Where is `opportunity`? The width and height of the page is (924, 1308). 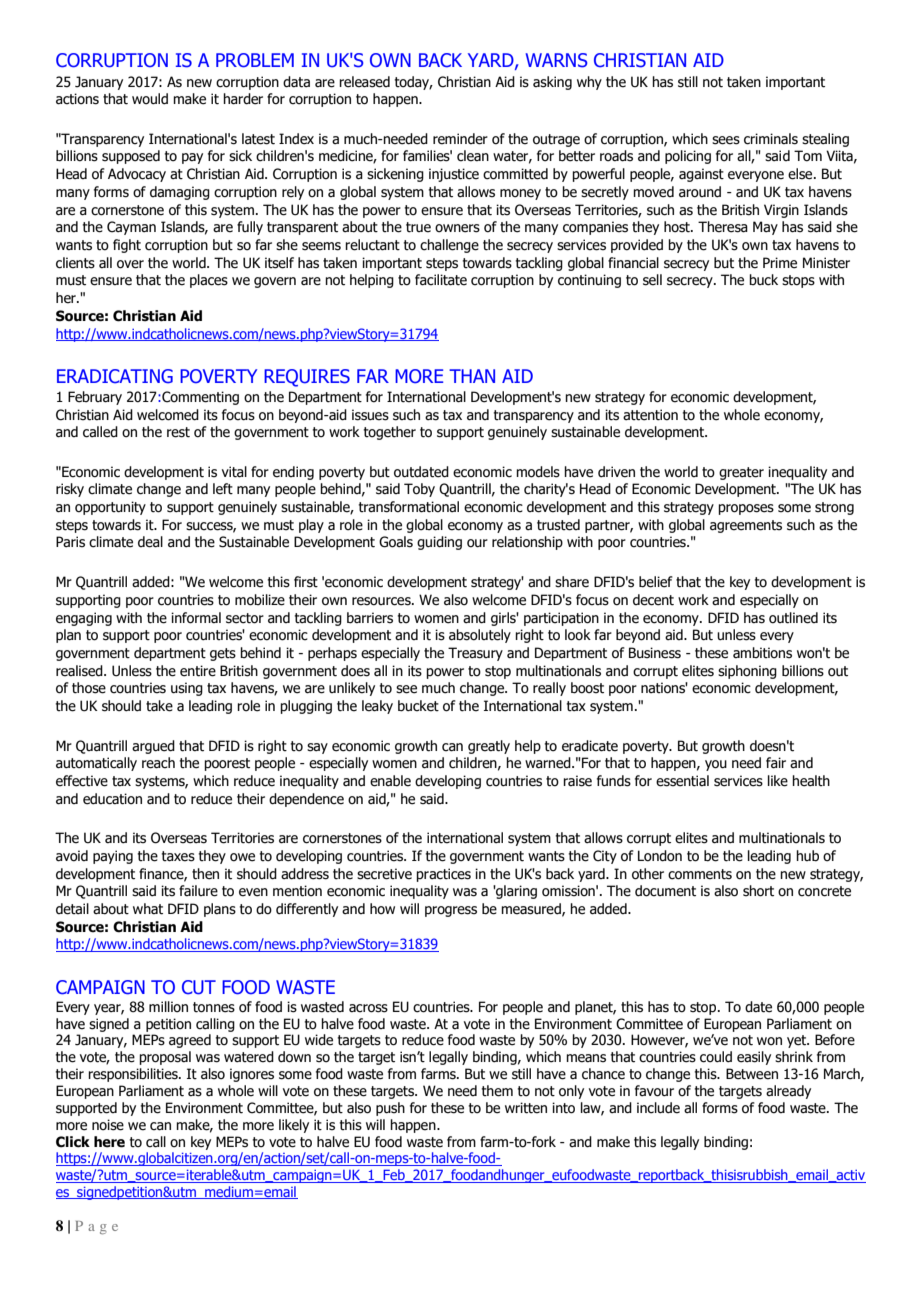 opportunity is located at coordinates (110, 508).
